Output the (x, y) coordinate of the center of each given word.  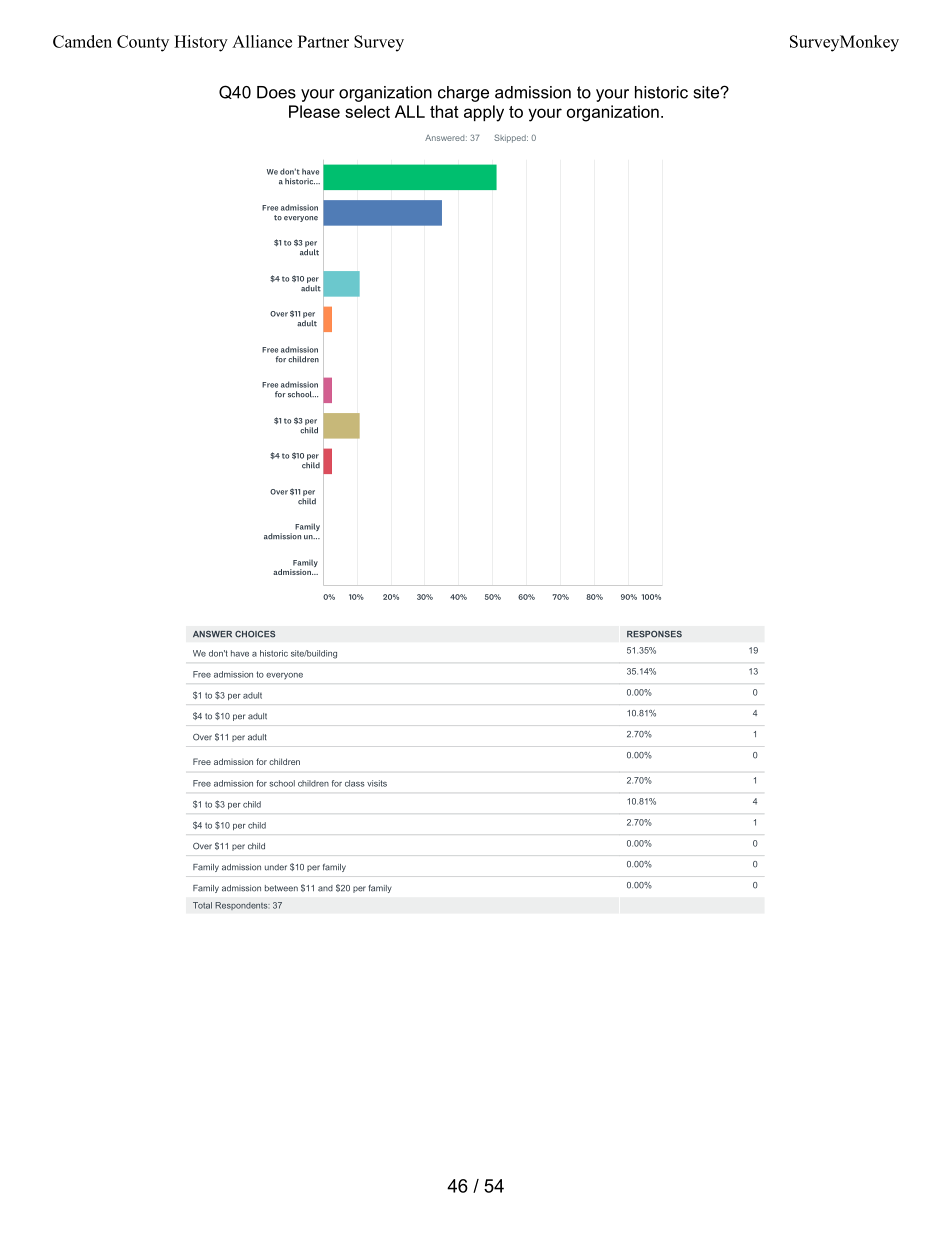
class (355, 783)
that (444, 111)
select (367, 111)
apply (484, 113)
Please (314, 111)
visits (377, 783)
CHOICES (255, 634)
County (143, 43)
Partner (323, 41)
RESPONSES (654, 634)
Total (202, 905)
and (325, 888)
